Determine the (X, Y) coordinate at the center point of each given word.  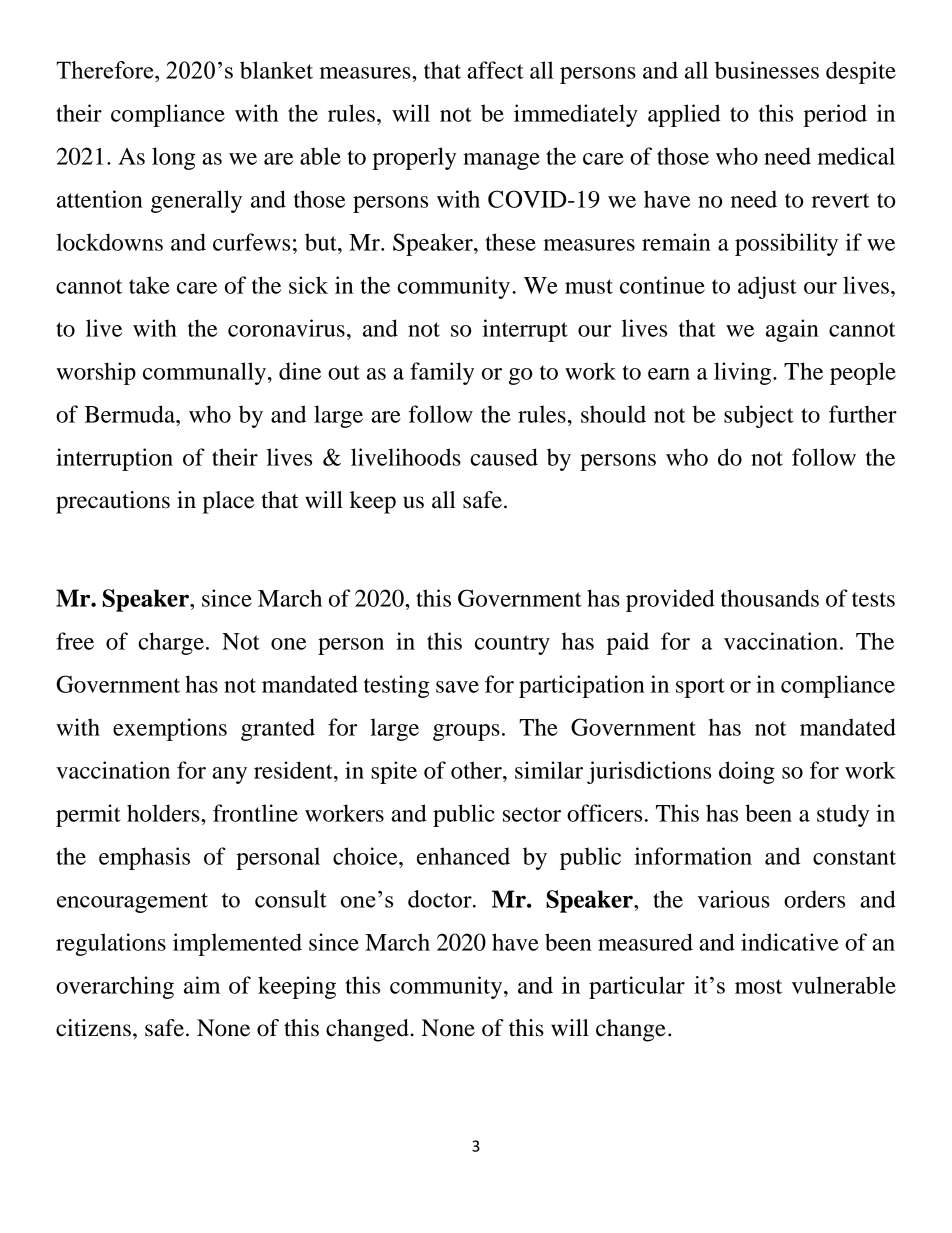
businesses (767, 70)
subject (759, 416)
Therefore (106, 70)
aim (202, 985)
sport (700, 688)
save (457, 687)
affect (495, 70)
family (442, 373)
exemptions (170, 729)
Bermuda (130, 414)
